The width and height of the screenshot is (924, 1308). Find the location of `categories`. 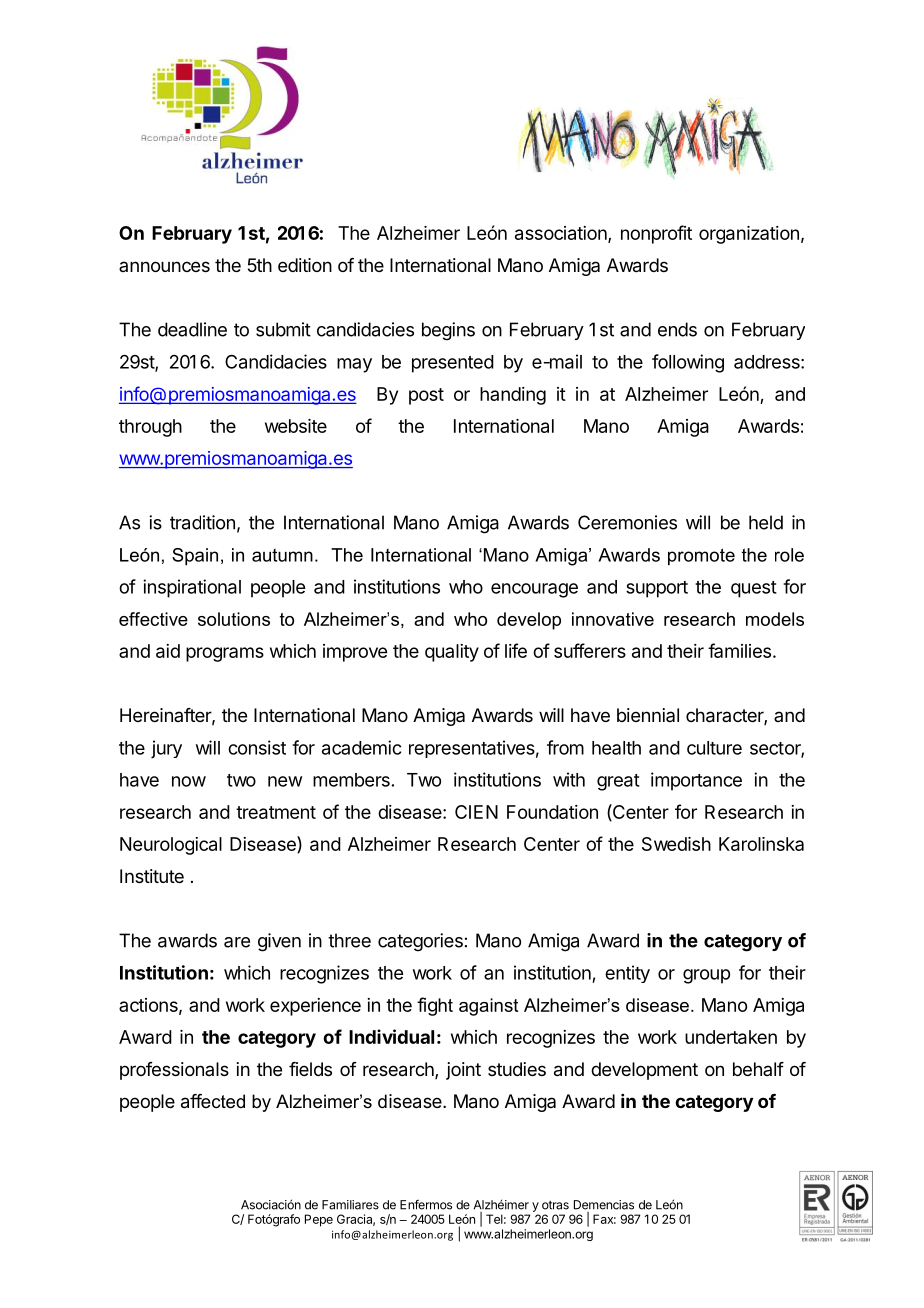

categories is located at coordinates (420, 942).
